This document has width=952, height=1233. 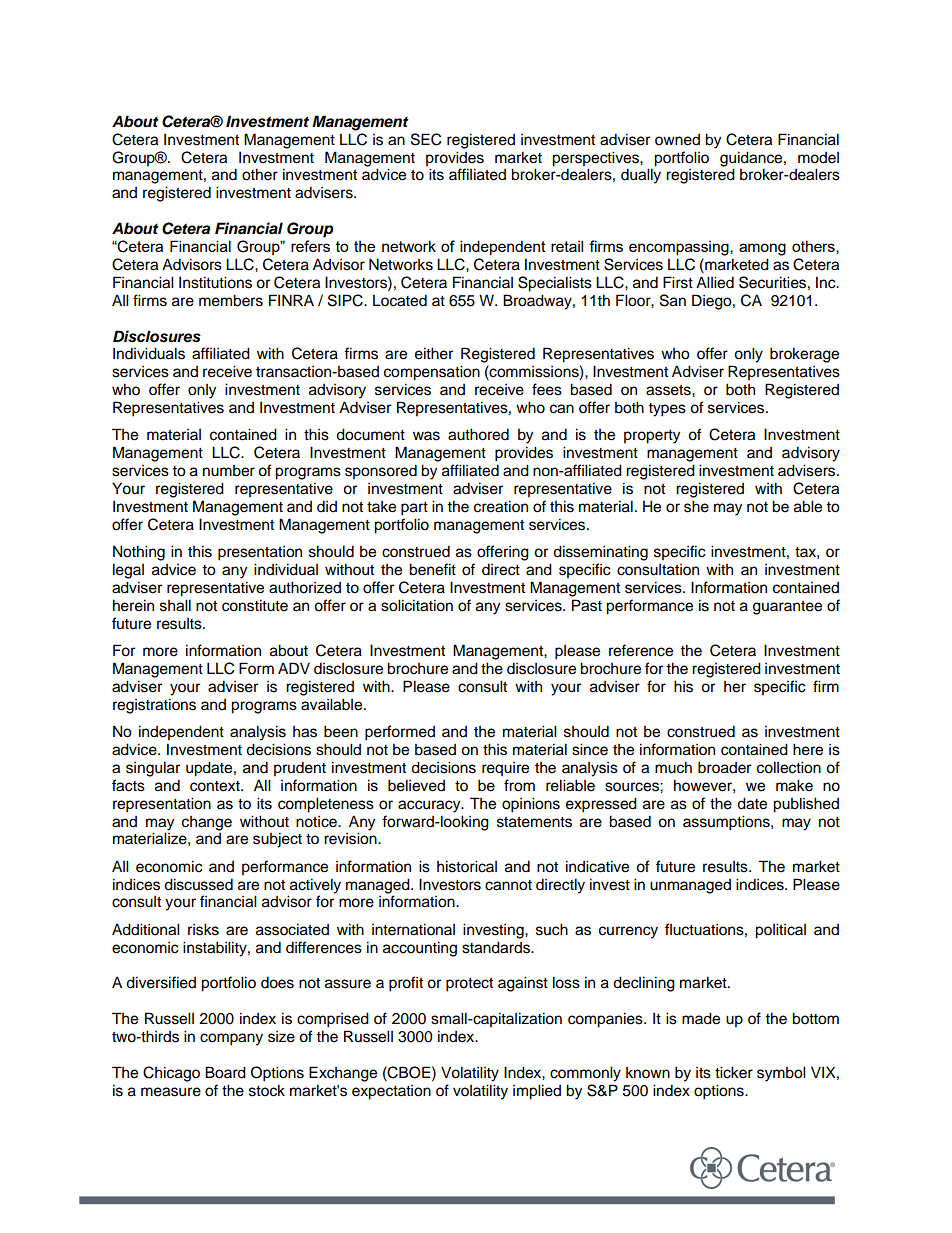 What do you see at coordinates (677, 140) in the document?
I see `owned` at bounding box center [677, 140].
